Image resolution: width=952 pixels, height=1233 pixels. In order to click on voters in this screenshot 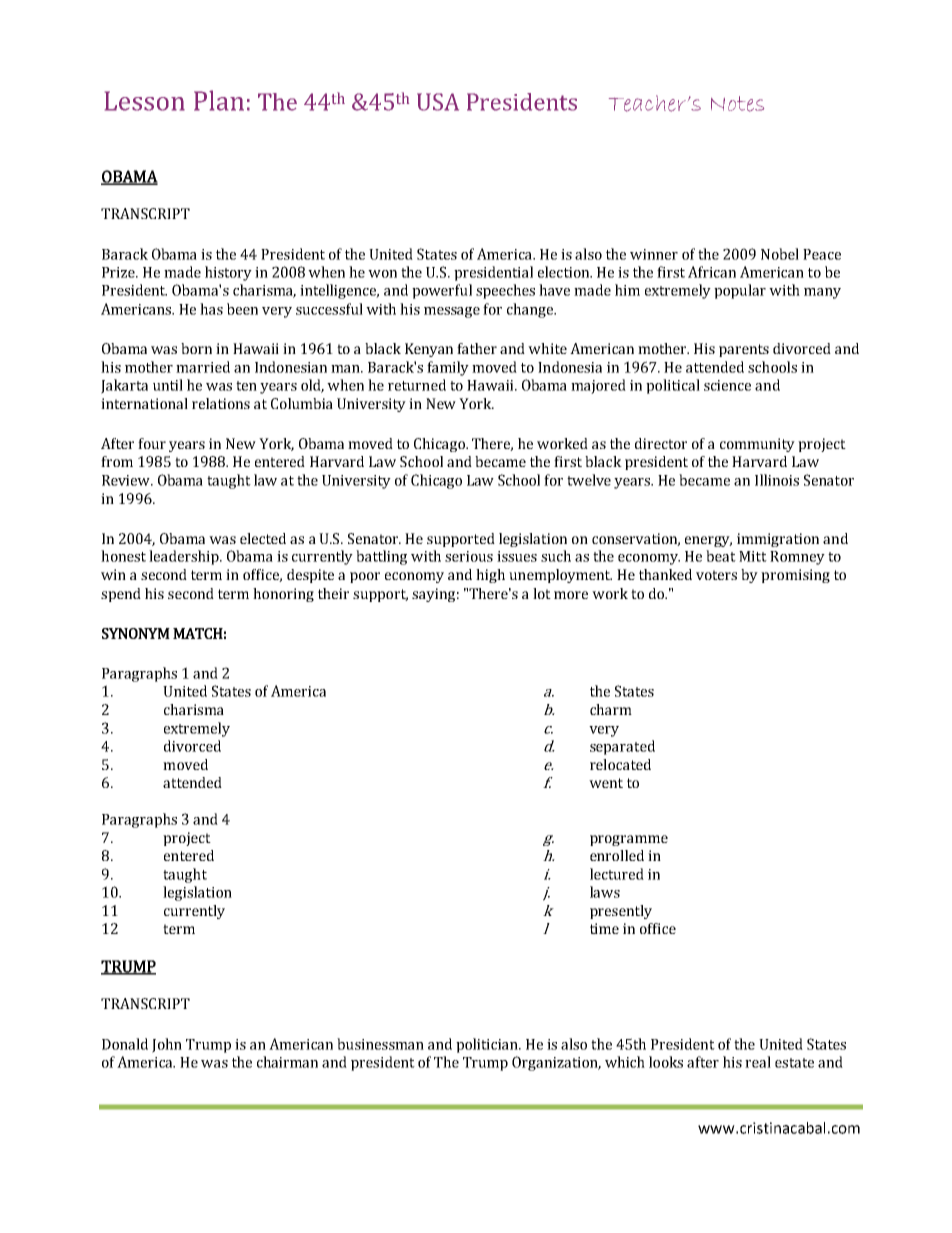, I will do `click(716, 575)`.
